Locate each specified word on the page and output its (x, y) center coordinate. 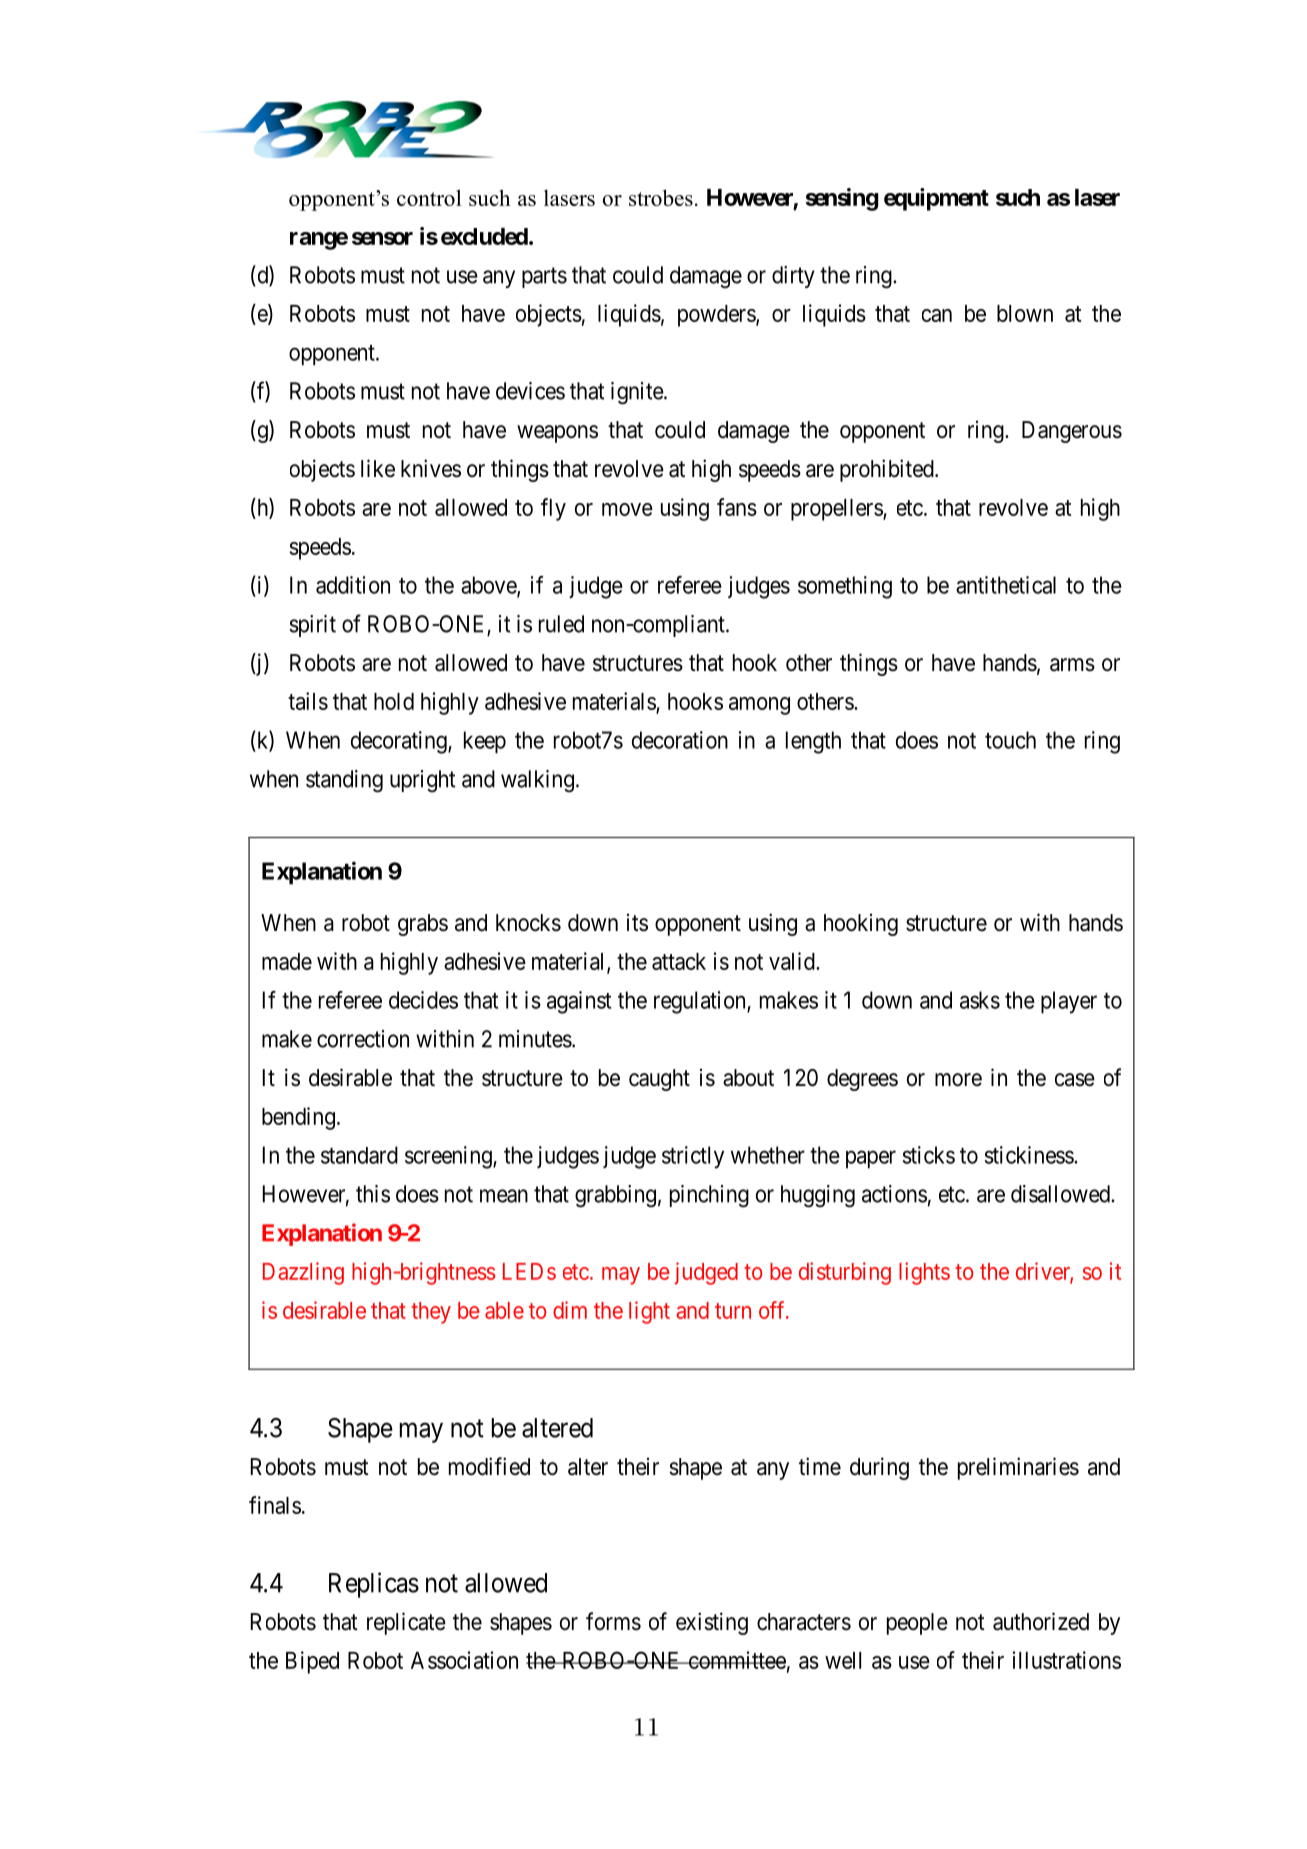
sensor (382, 238)
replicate (406, 1623)
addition (353, 585)
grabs (423, 925)
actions (894, 1194)
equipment (936, 199)
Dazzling (303, 1273)
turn (733, 1311)
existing (712, 1623)
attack (679, 961)
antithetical (1006, 585)
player (1069, 1002)
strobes (661, 197)
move (627, 509)
